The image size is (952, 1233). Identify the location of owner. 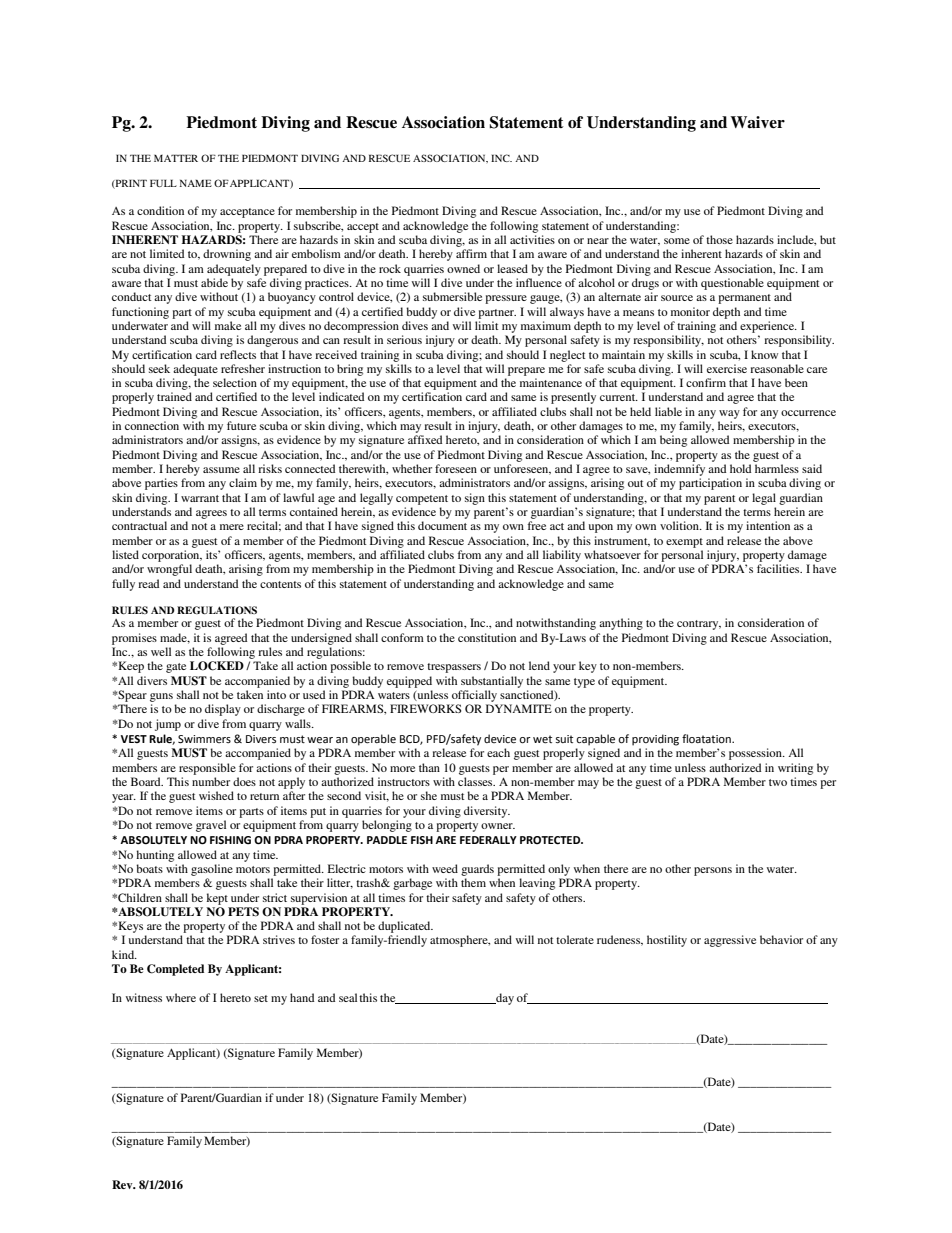
(498, 826).
